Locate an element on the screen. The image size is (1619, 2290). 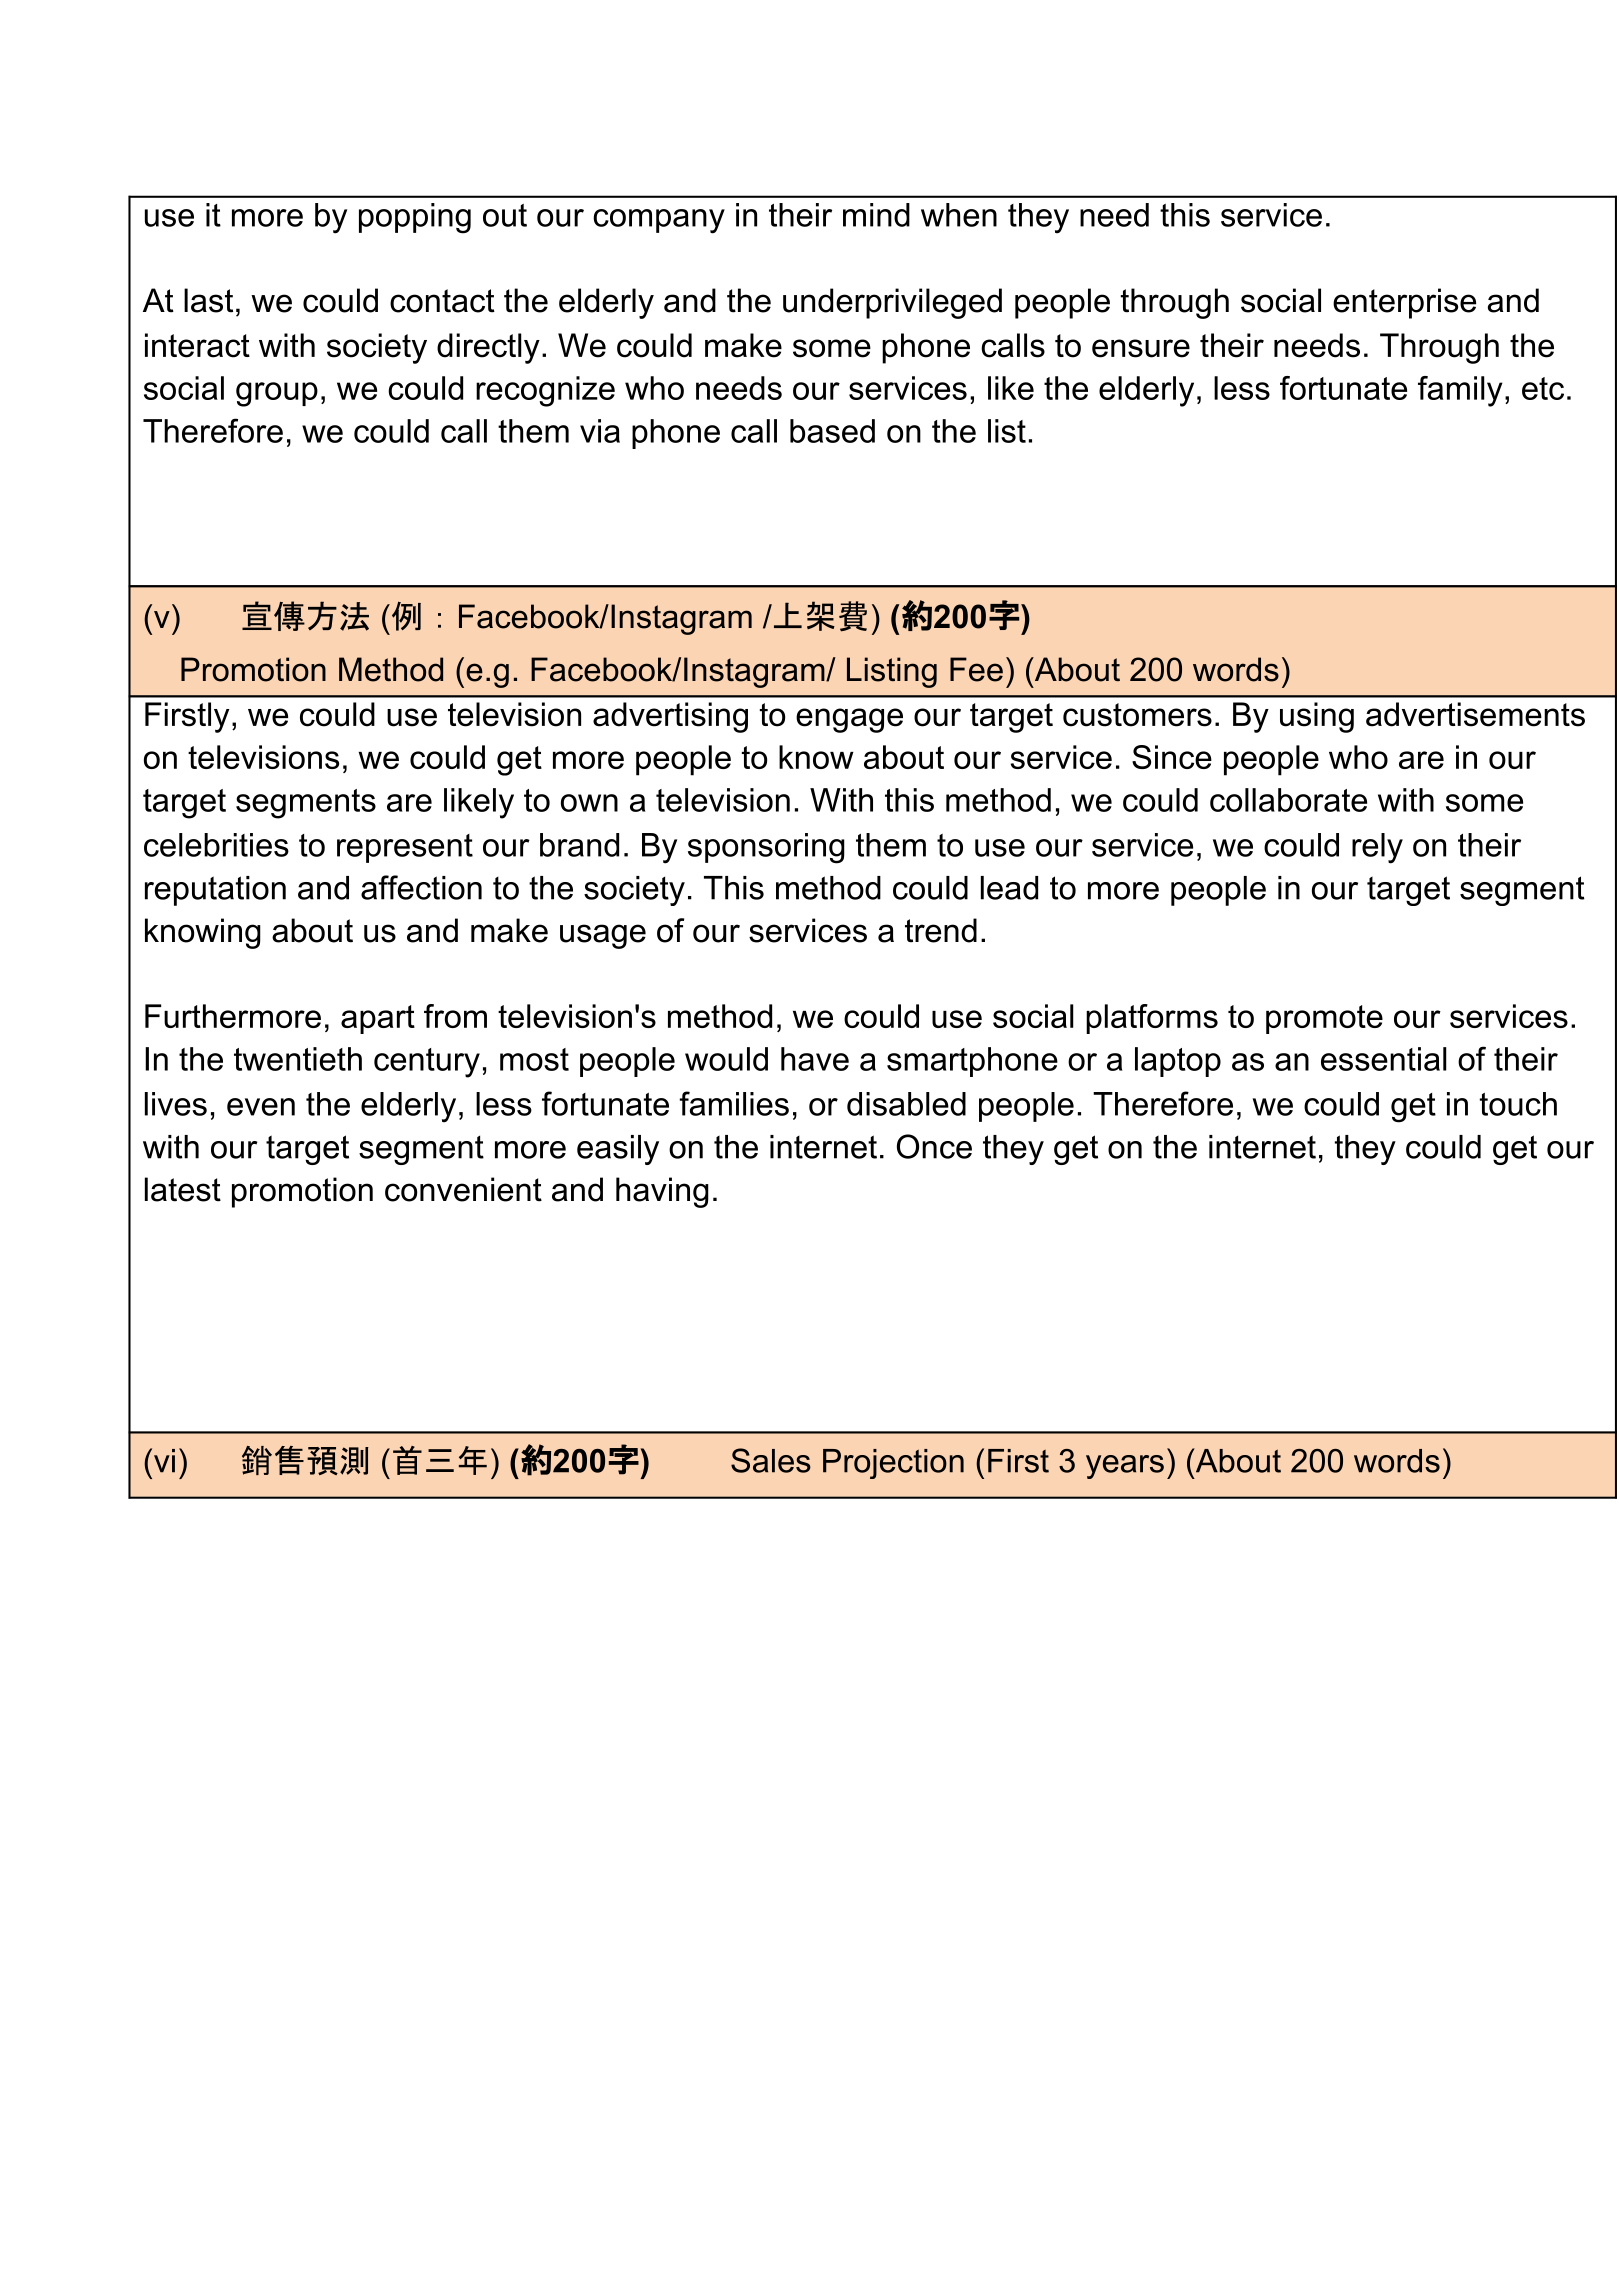
popping is located at coordinates (415, 218).
